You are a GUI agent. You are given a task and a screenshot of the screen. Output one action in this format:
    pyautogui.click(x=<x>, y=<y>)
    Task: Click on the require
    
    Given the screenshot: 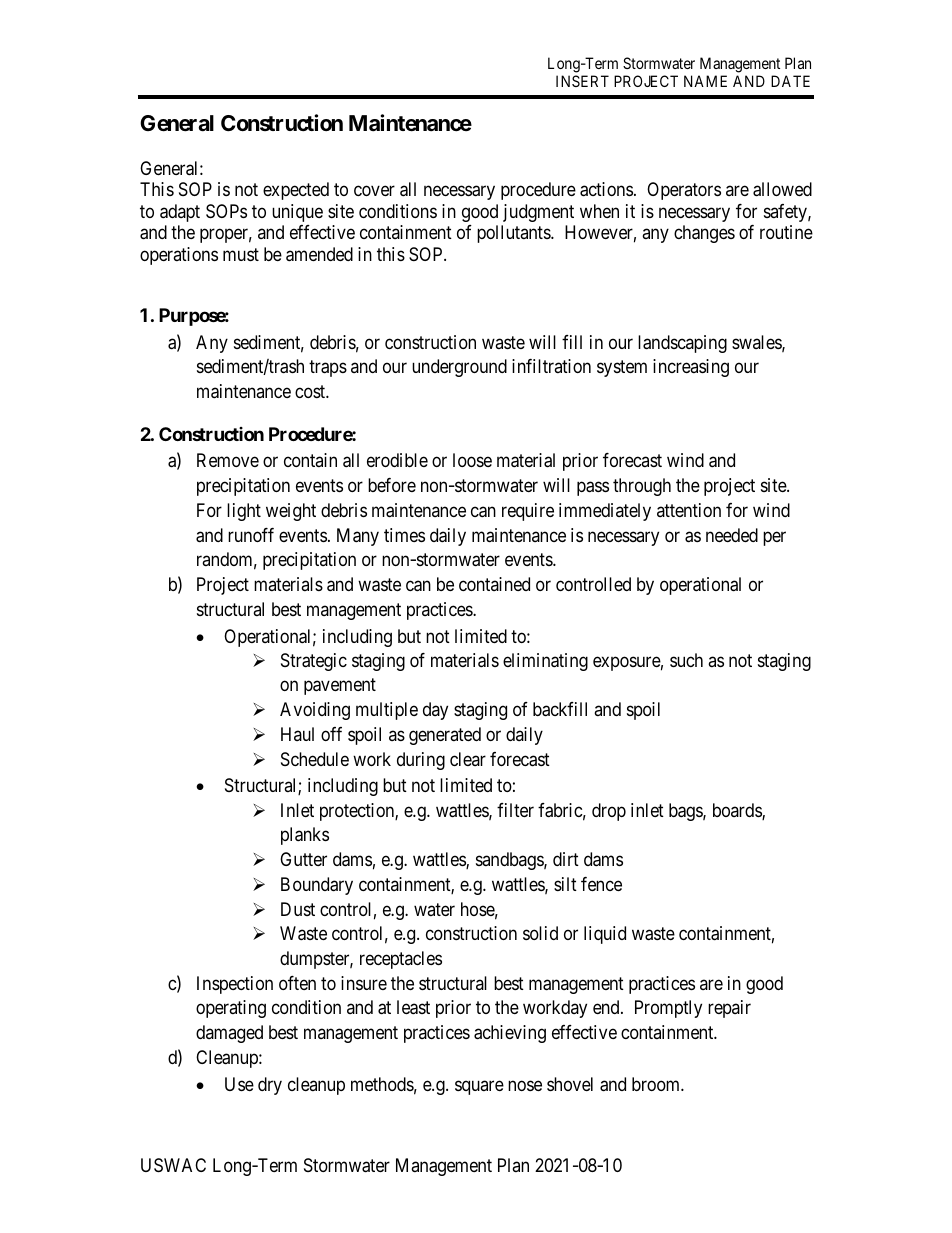 What is the action you would take?
    pyautogui.click(x=528, y=512)
